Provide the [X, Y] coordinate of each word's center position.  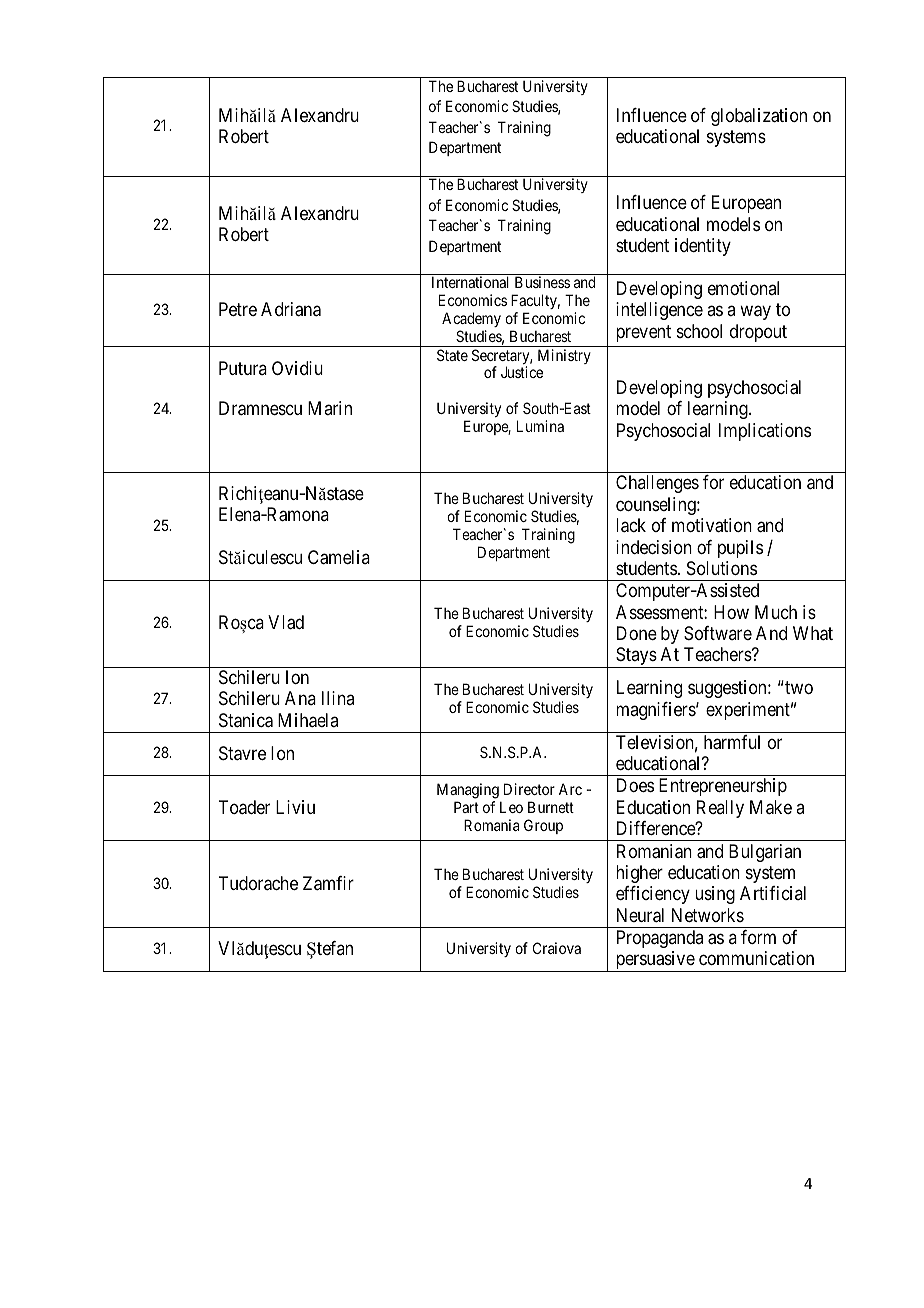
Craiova [557, 948]
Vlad [286, 622]
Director [529, 789]
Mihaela [308, 720]
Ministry [564, 356]
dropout [758, 333]
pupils [740, 549]
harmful [732, 742]
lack [631, 525]
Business [542, 282]
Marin [330, 408]
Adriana [291, 309]
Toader [244, 807]
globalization [759, 117]
